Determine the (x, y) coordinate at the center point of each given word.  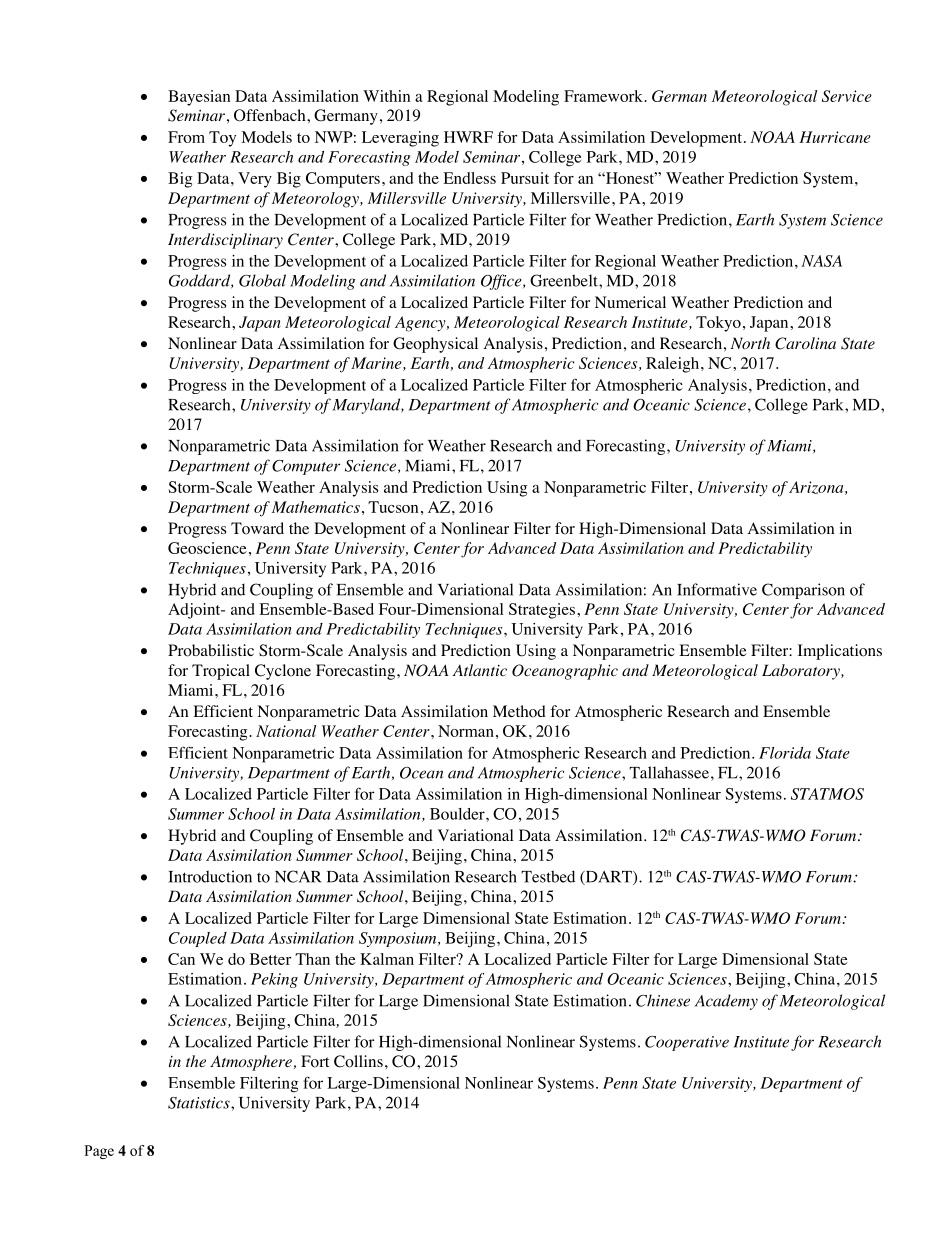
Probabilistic (211, 650)
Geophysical (435, 345)
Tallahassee (669, 772)
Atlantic (479, 670)
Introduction (210, 876)
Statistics (200, 1103)
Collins (358, 1061)
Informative (717, 589)
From (186, 137)
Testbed (548, 876)
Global (262, 280)
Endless (469, 178)
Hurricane (835, 137)
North (750, 343)
